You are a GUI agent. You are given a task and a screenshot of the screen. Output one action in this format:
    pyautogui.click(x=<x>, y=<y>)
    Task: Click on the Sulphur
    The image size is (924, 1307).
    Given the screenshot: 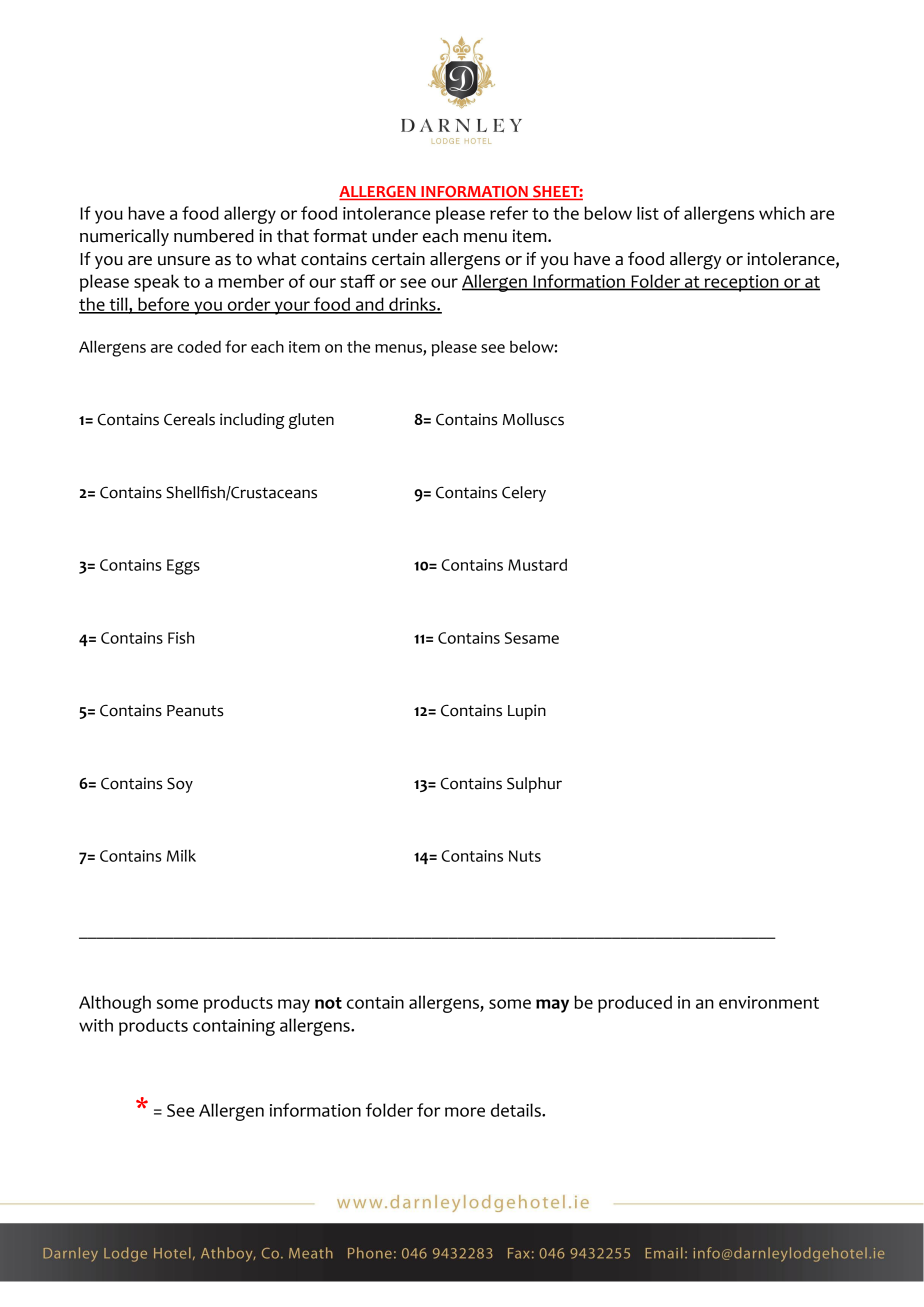 What is the action you would take?
    pyautogui.click(x=534, y=785)
